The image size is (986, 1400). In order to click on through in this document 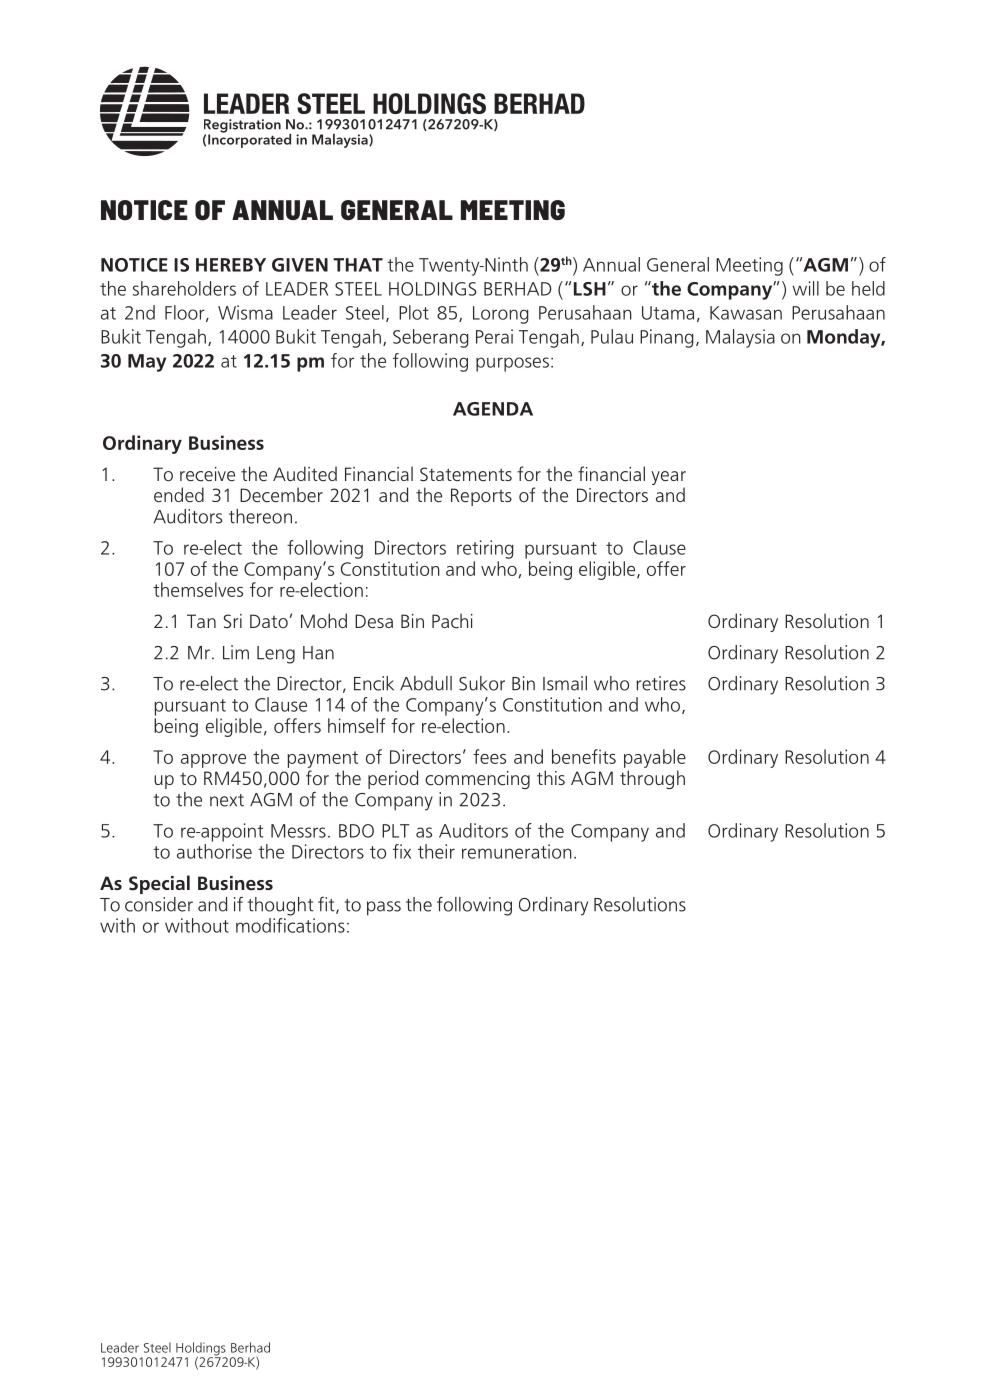, I will do `click(652, 779)`.
